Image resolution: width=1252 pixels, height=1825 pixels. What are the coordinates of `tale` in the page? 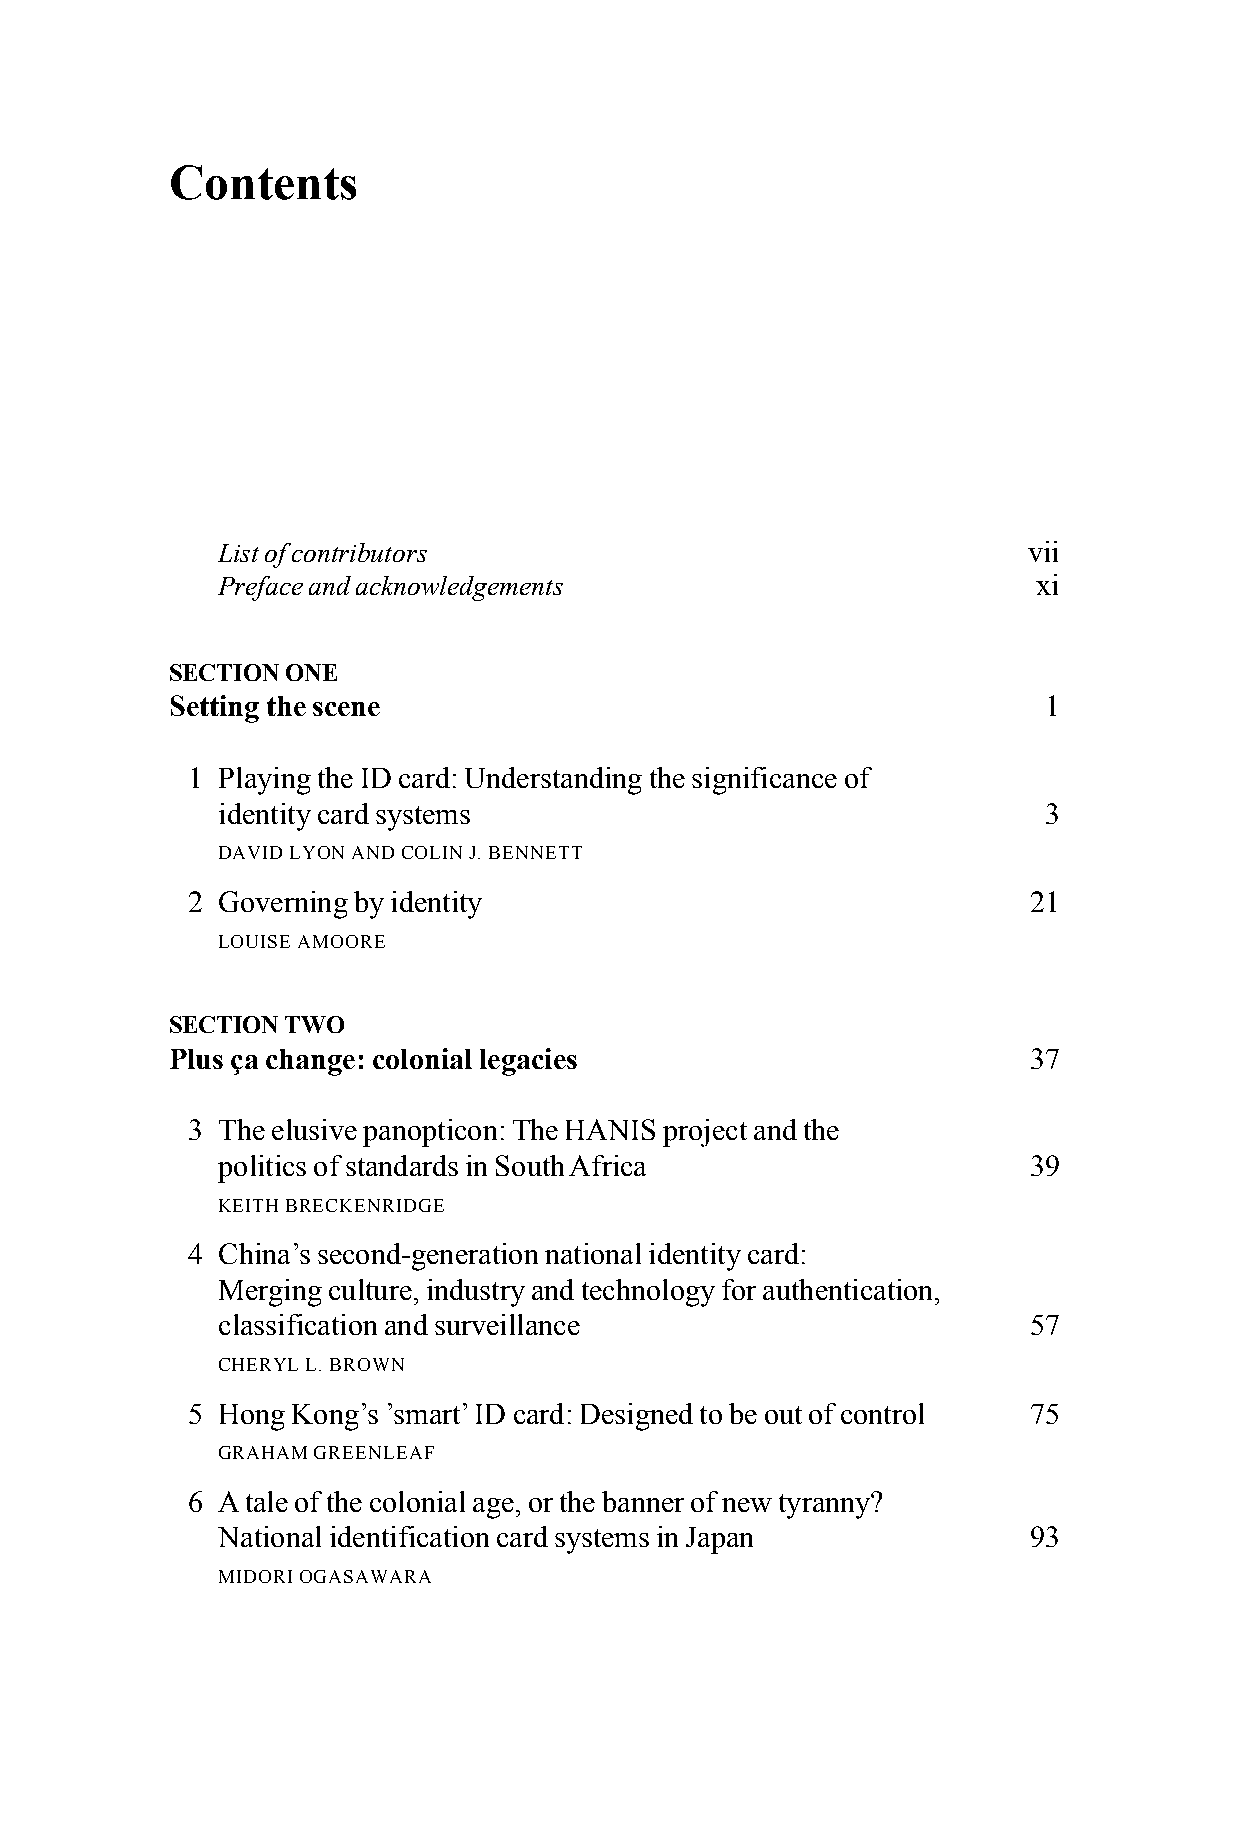 It's located at (267, 1501).
